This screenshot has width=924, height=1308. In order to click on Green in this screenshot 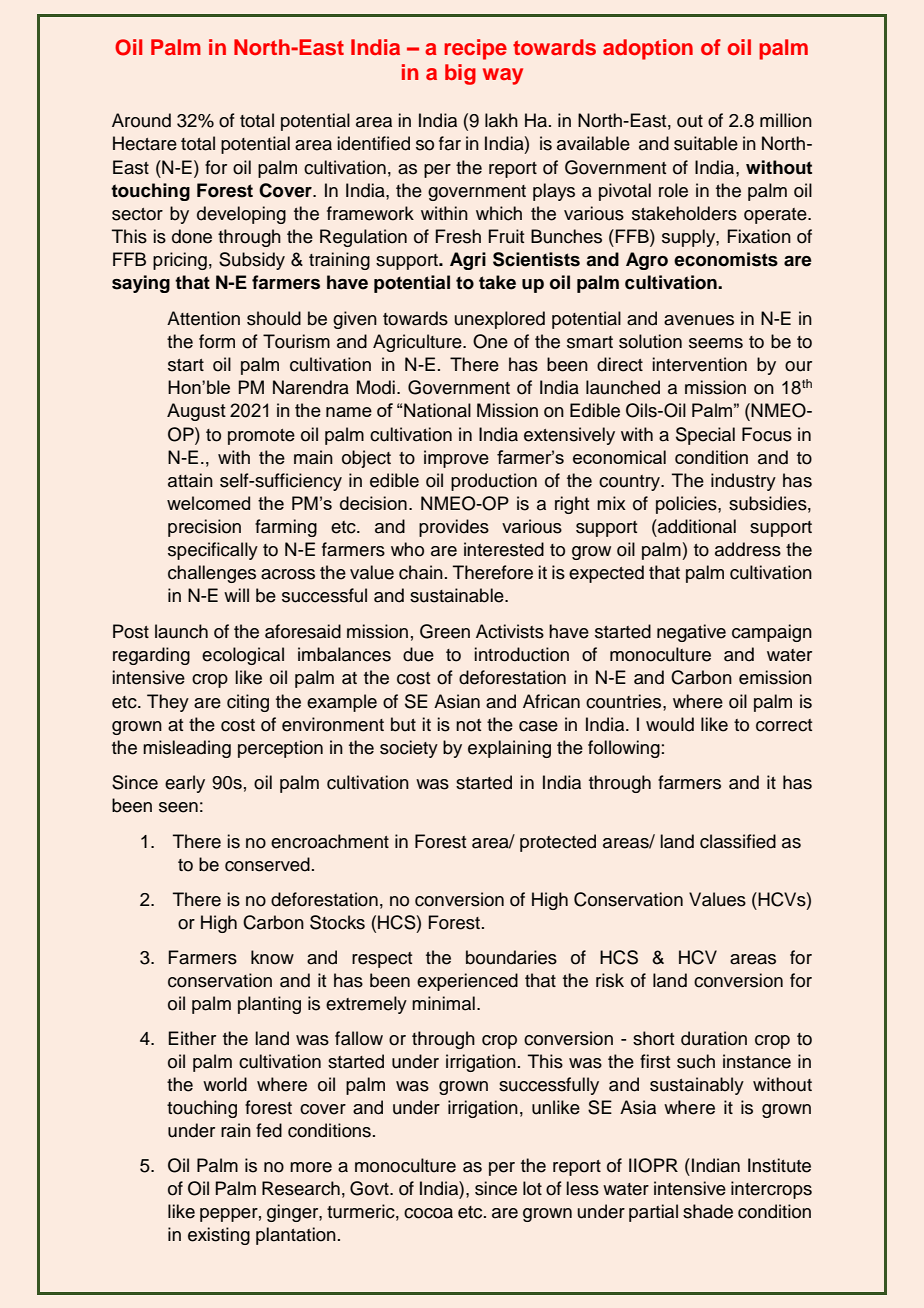, I will do `click(445, 631)`.
